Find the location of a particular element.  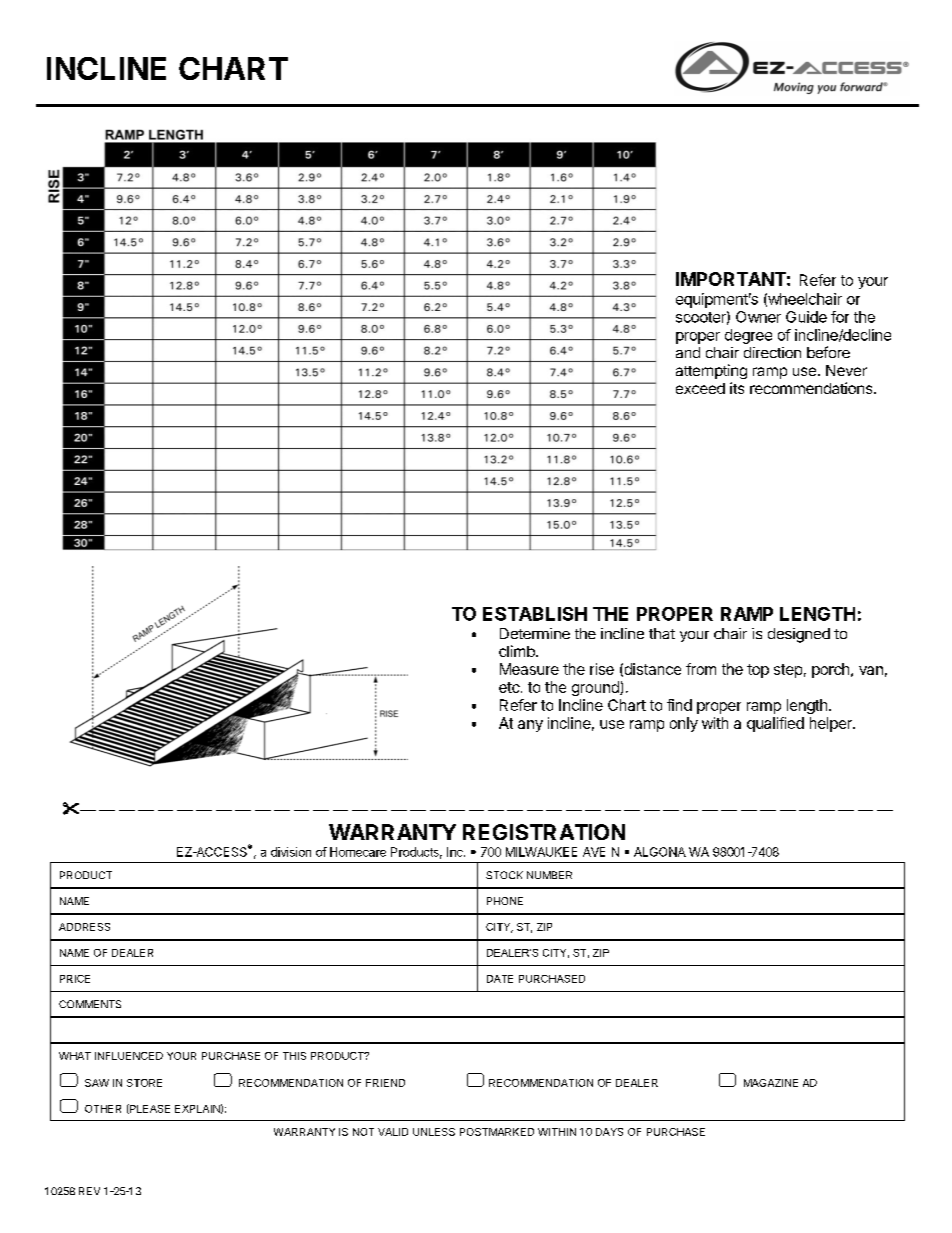

qualified is located at coordinates (775, 724).
